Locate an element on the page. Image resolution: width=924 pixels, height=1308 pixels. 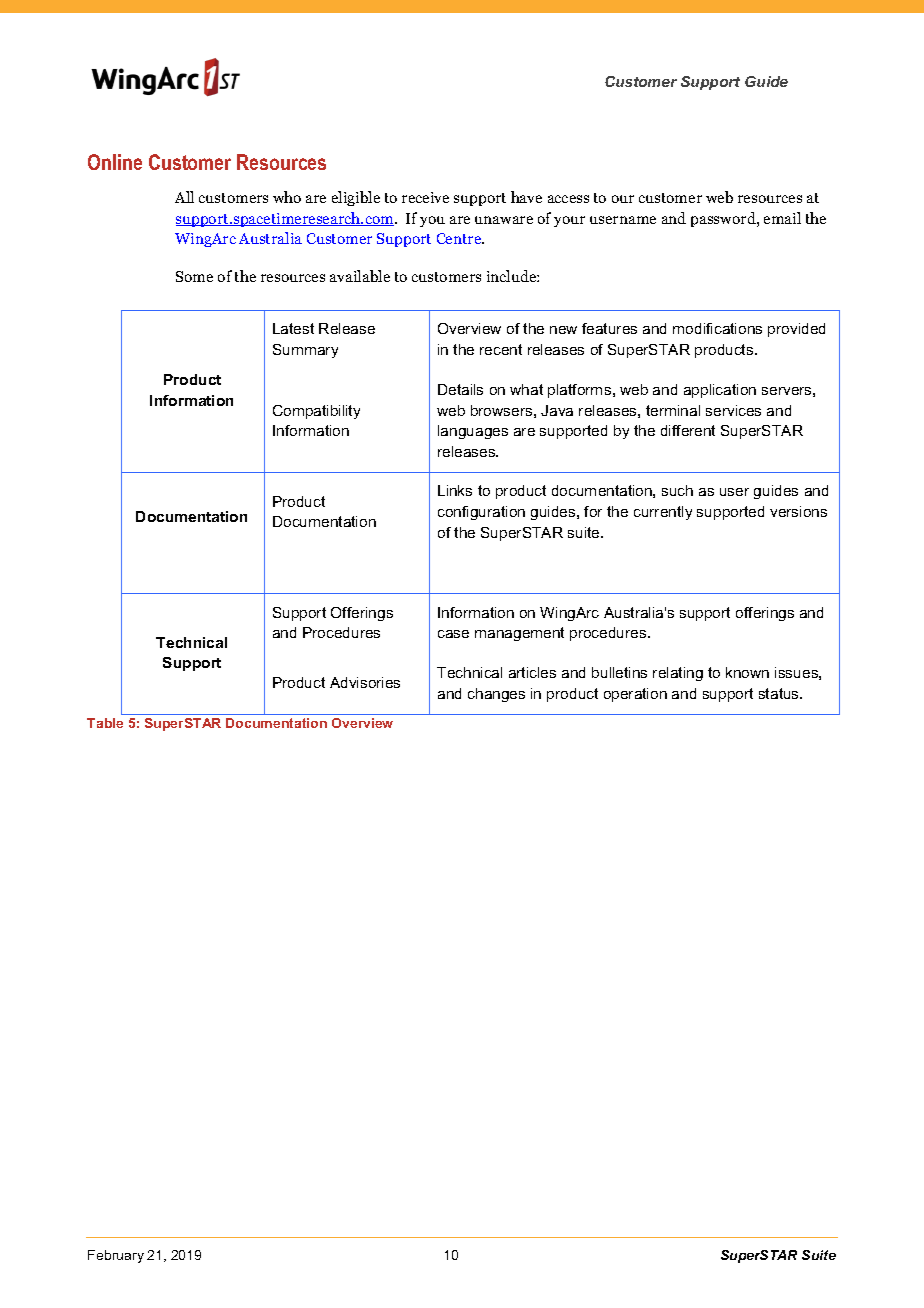
operation is located at coordinates (635, 695).
